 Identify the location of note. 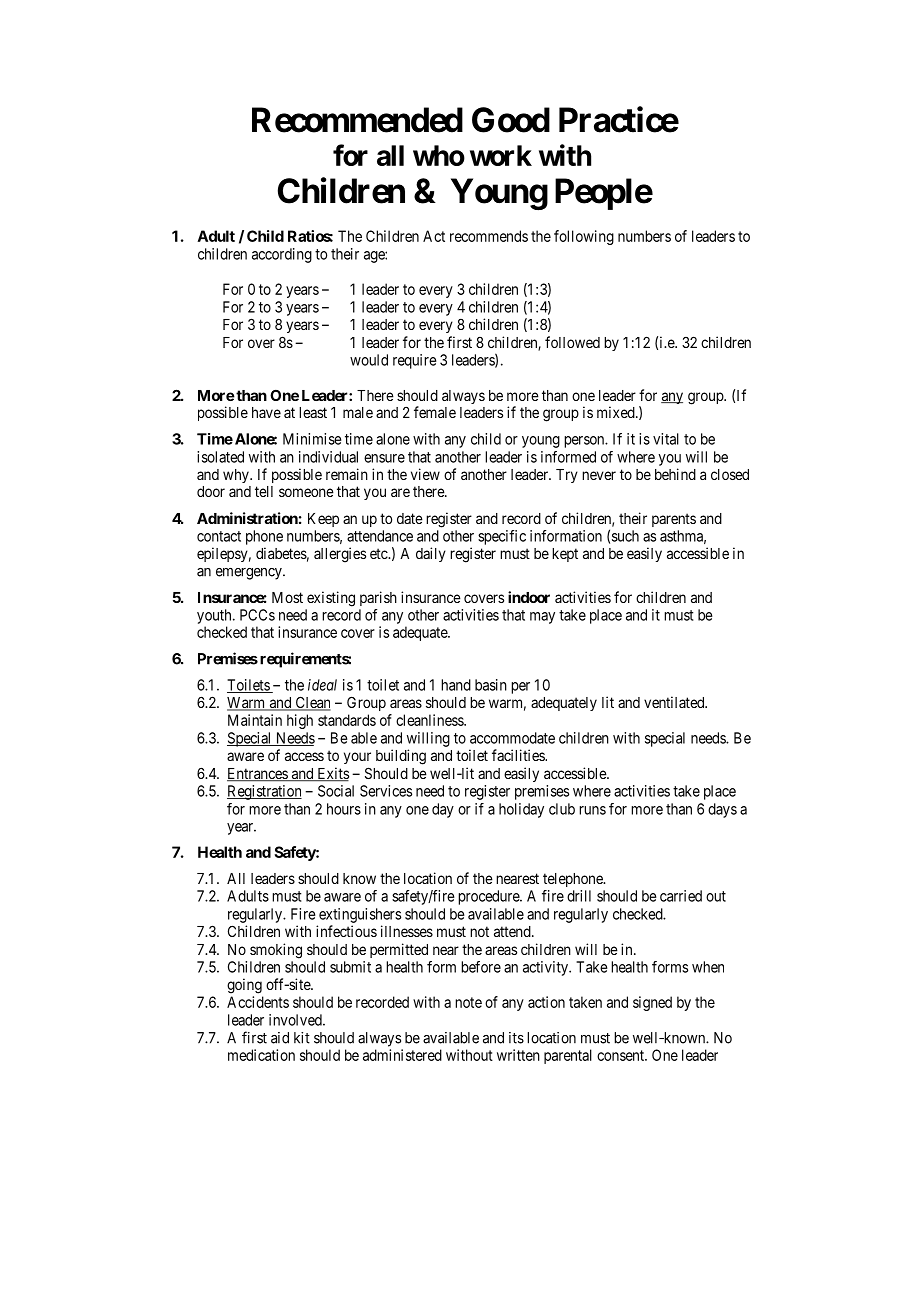
(468, 1002).
